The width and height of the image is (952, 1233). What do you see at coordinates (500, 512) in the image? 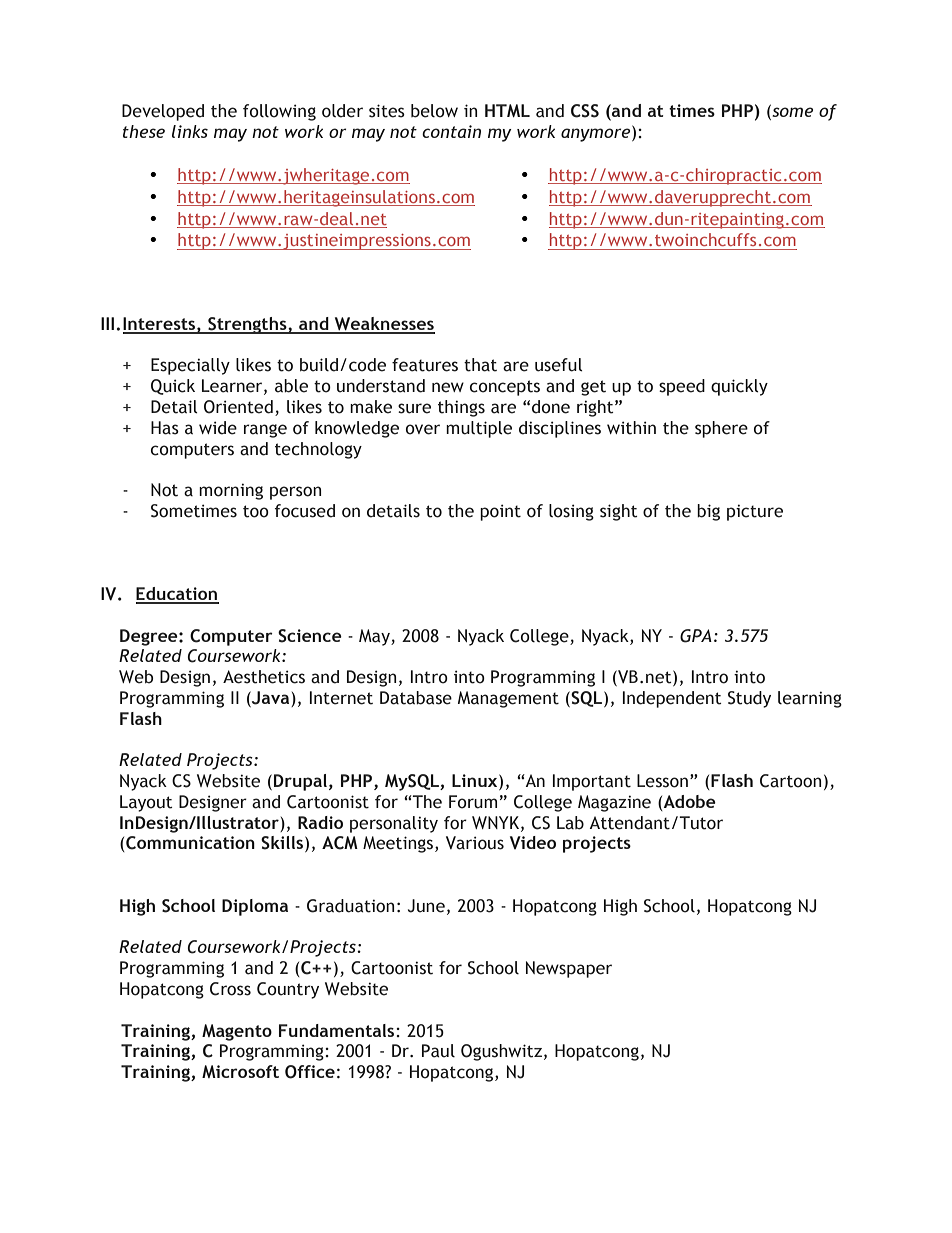
I see `point` at bounding box center [500, 512].
